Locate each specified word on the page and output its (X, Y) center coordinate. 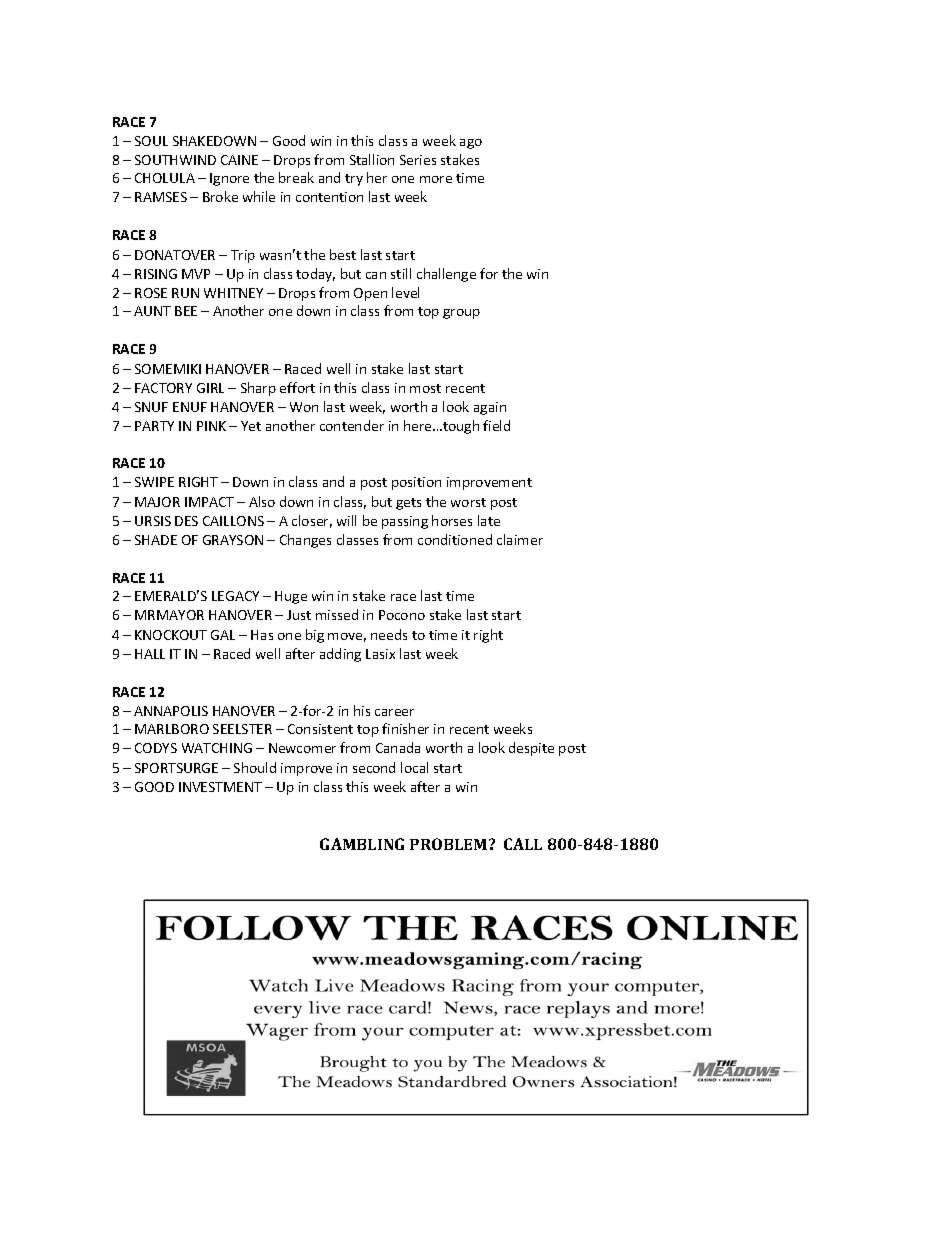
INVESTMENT (220, 787)
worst (468, 502)
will (346, 520)
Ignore (229, 179)
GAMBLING (362, 844)
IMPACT (209, 502)
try (354, 180)
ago (471, 144)
